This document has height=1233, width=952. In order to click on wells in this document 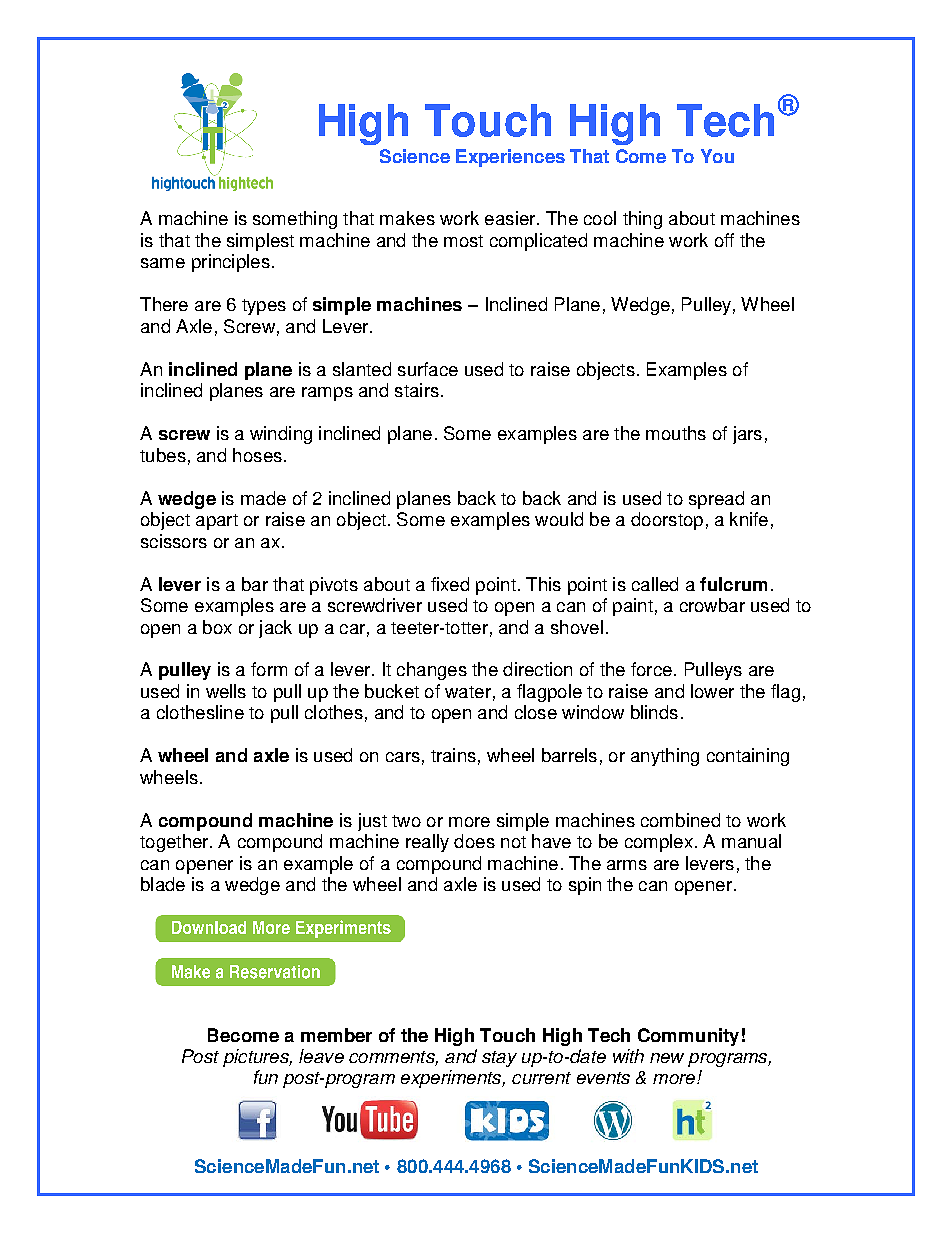, I will do `click(226, 691)`.
